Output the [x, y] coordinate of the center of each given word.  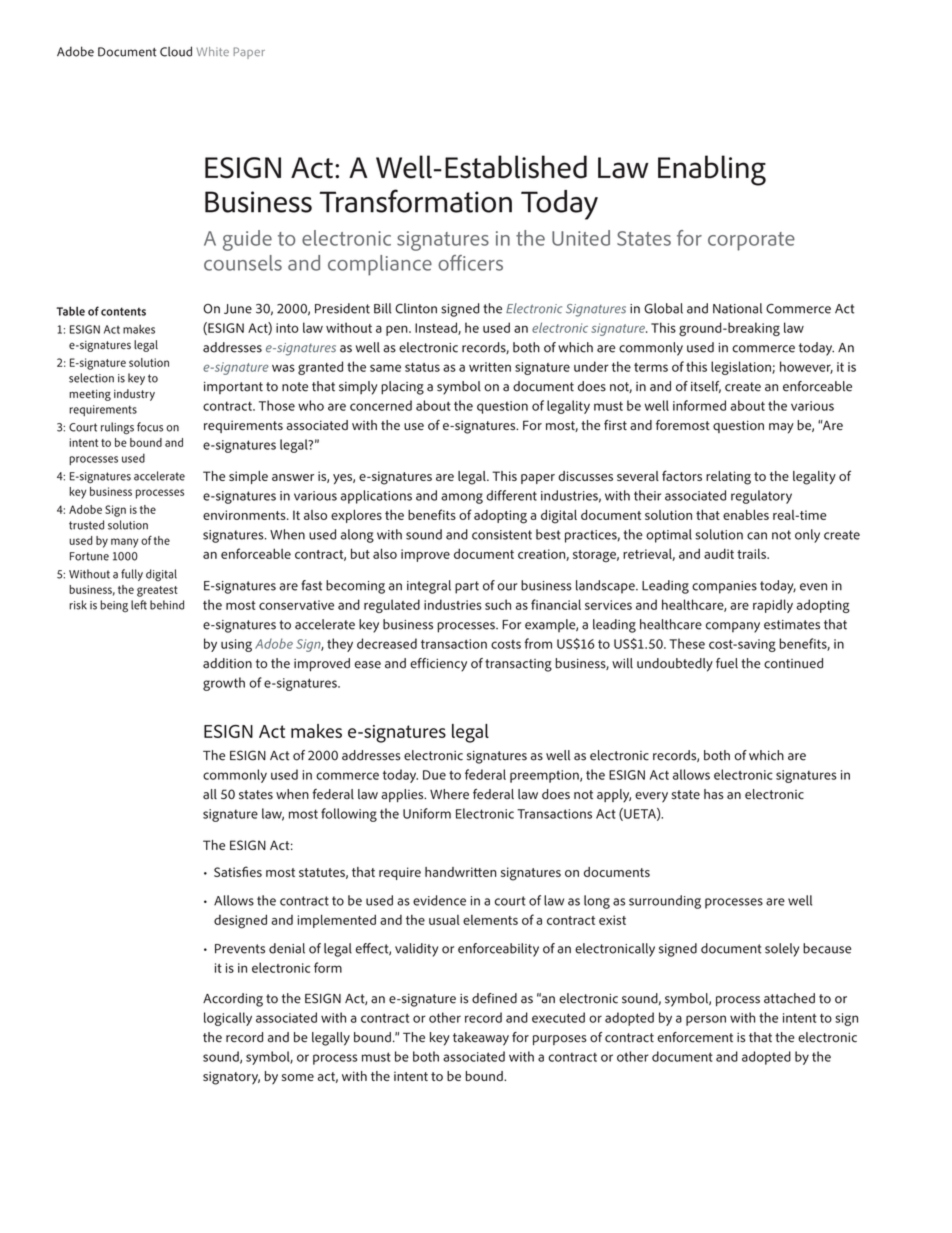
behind [167, 605]
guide [247, 240]
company [733, 627]
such [498, 604]
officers [470, 263]
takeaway [481, 1039]
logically [228, 1019]
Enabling [712, 170]
